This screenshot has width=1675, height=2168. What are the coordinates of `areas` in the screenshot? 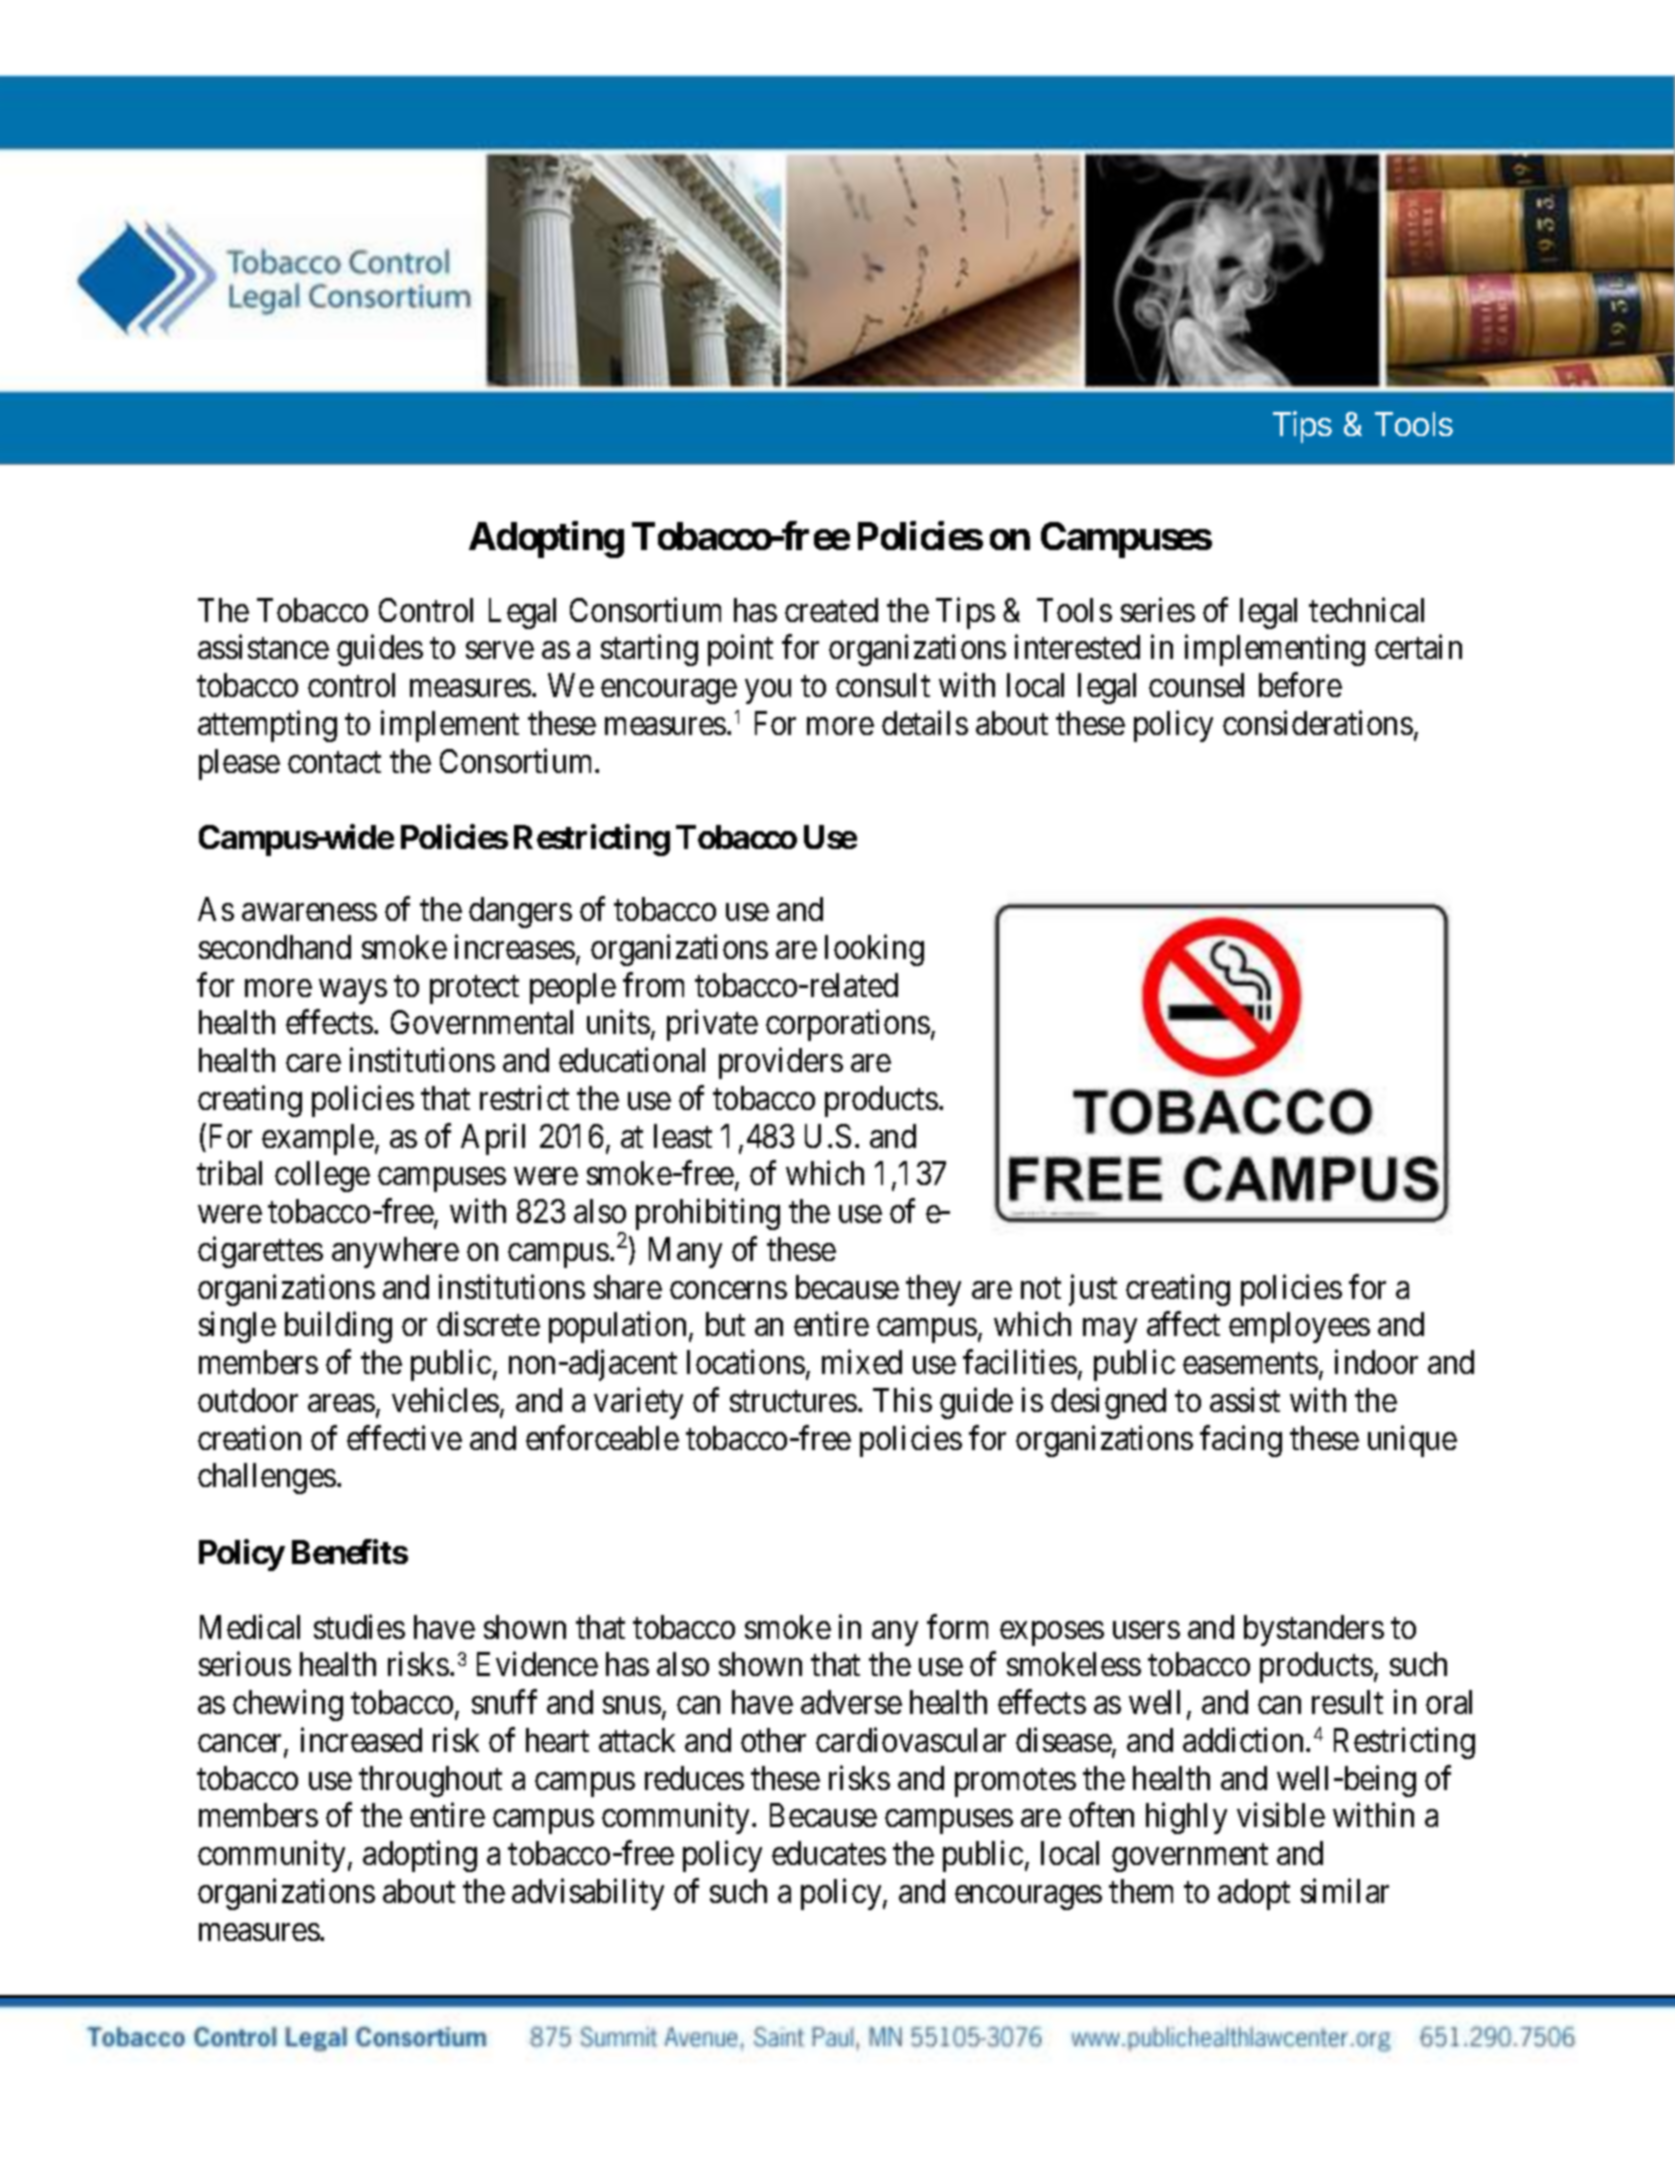 It's located at (341, 1403).
